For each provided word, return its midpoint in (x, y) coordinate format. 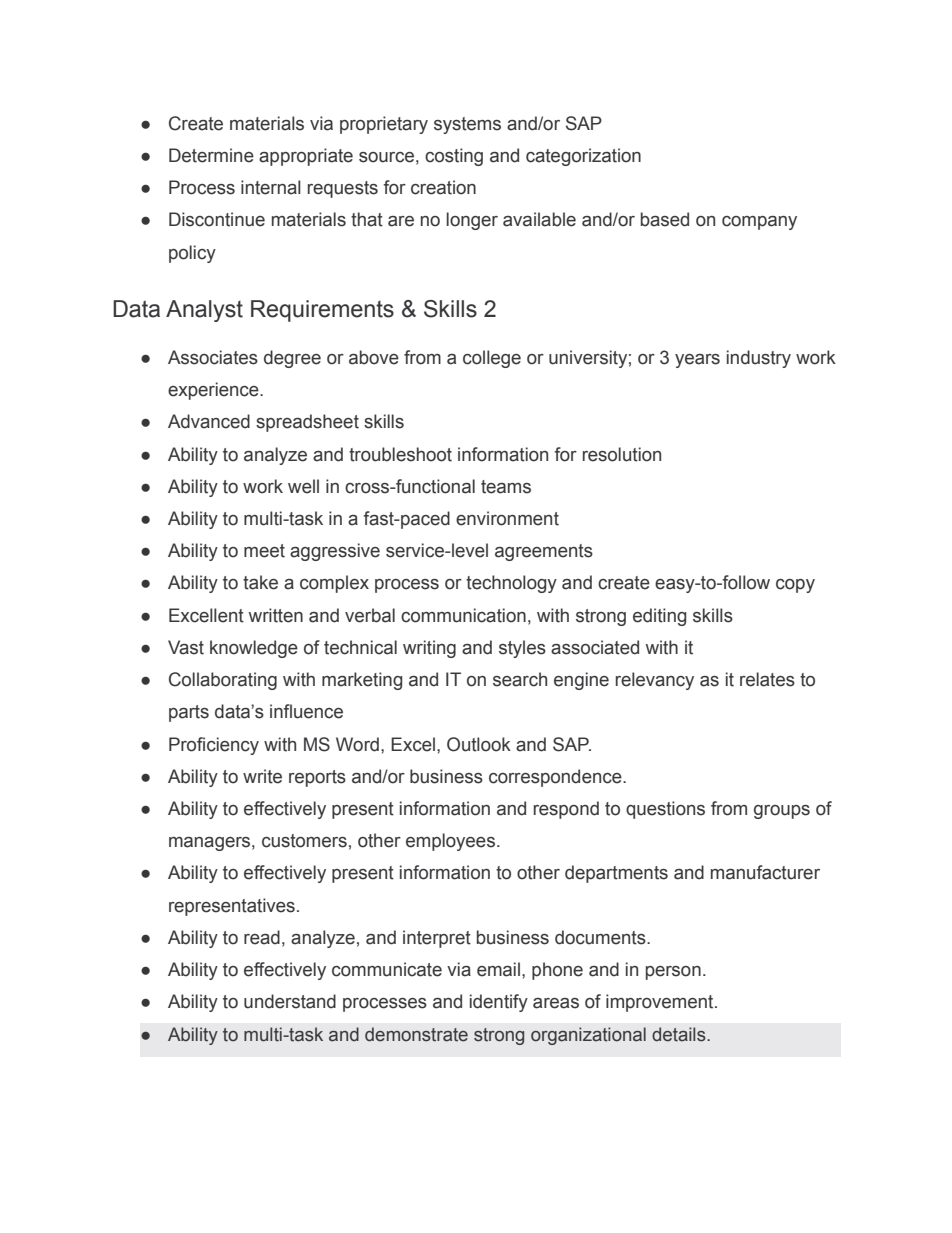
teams (506, 487)
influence (306, 711)
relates (767, 679)
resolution (622, 454)
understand (290, 1001)
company (759, 223)
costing (454, 157)
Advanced (209, 421)
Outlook (479, 744)
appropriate (306, 157)
